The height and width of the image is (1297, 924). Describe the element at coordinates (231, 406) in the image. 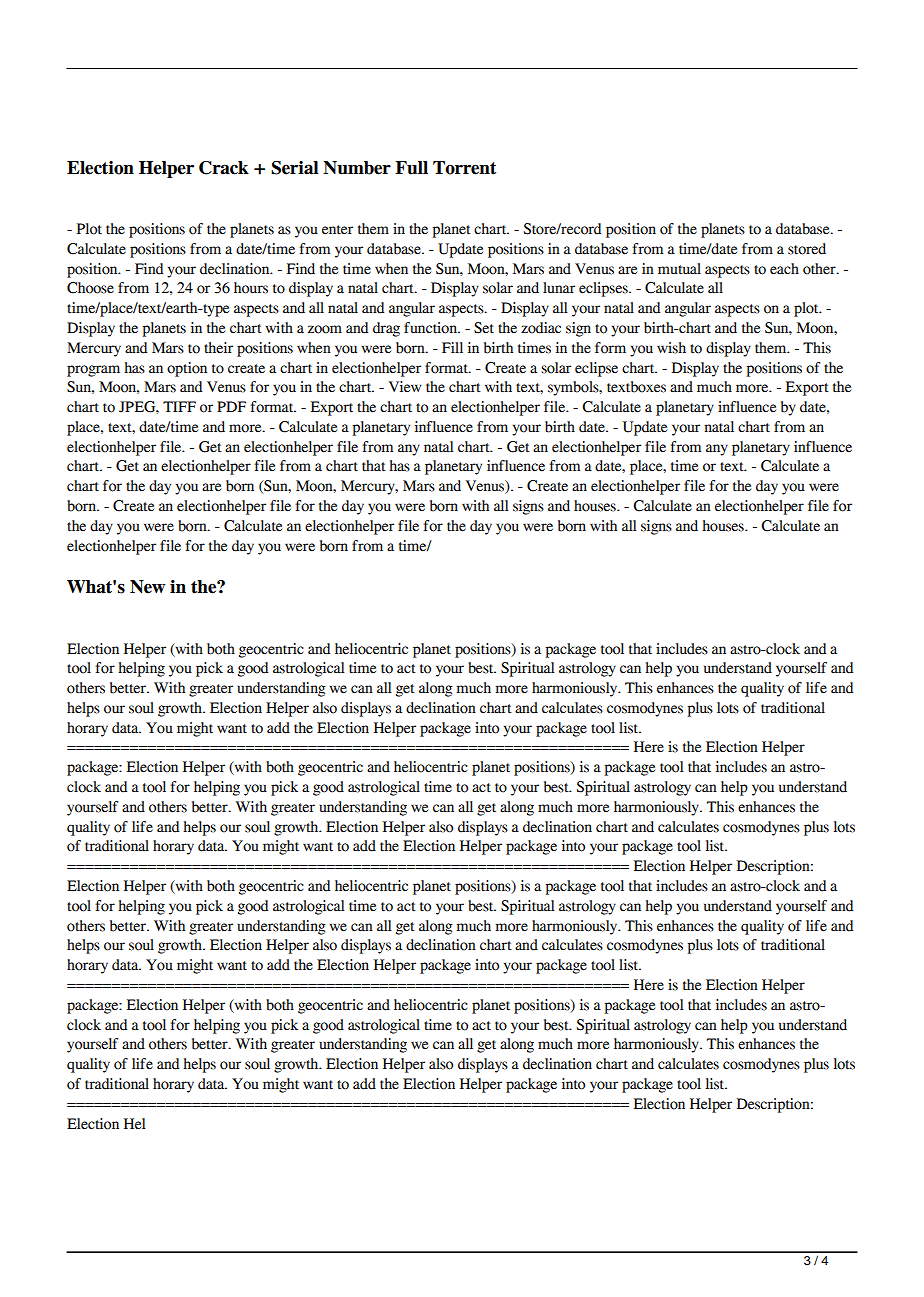

I see `PDF` at that location.
